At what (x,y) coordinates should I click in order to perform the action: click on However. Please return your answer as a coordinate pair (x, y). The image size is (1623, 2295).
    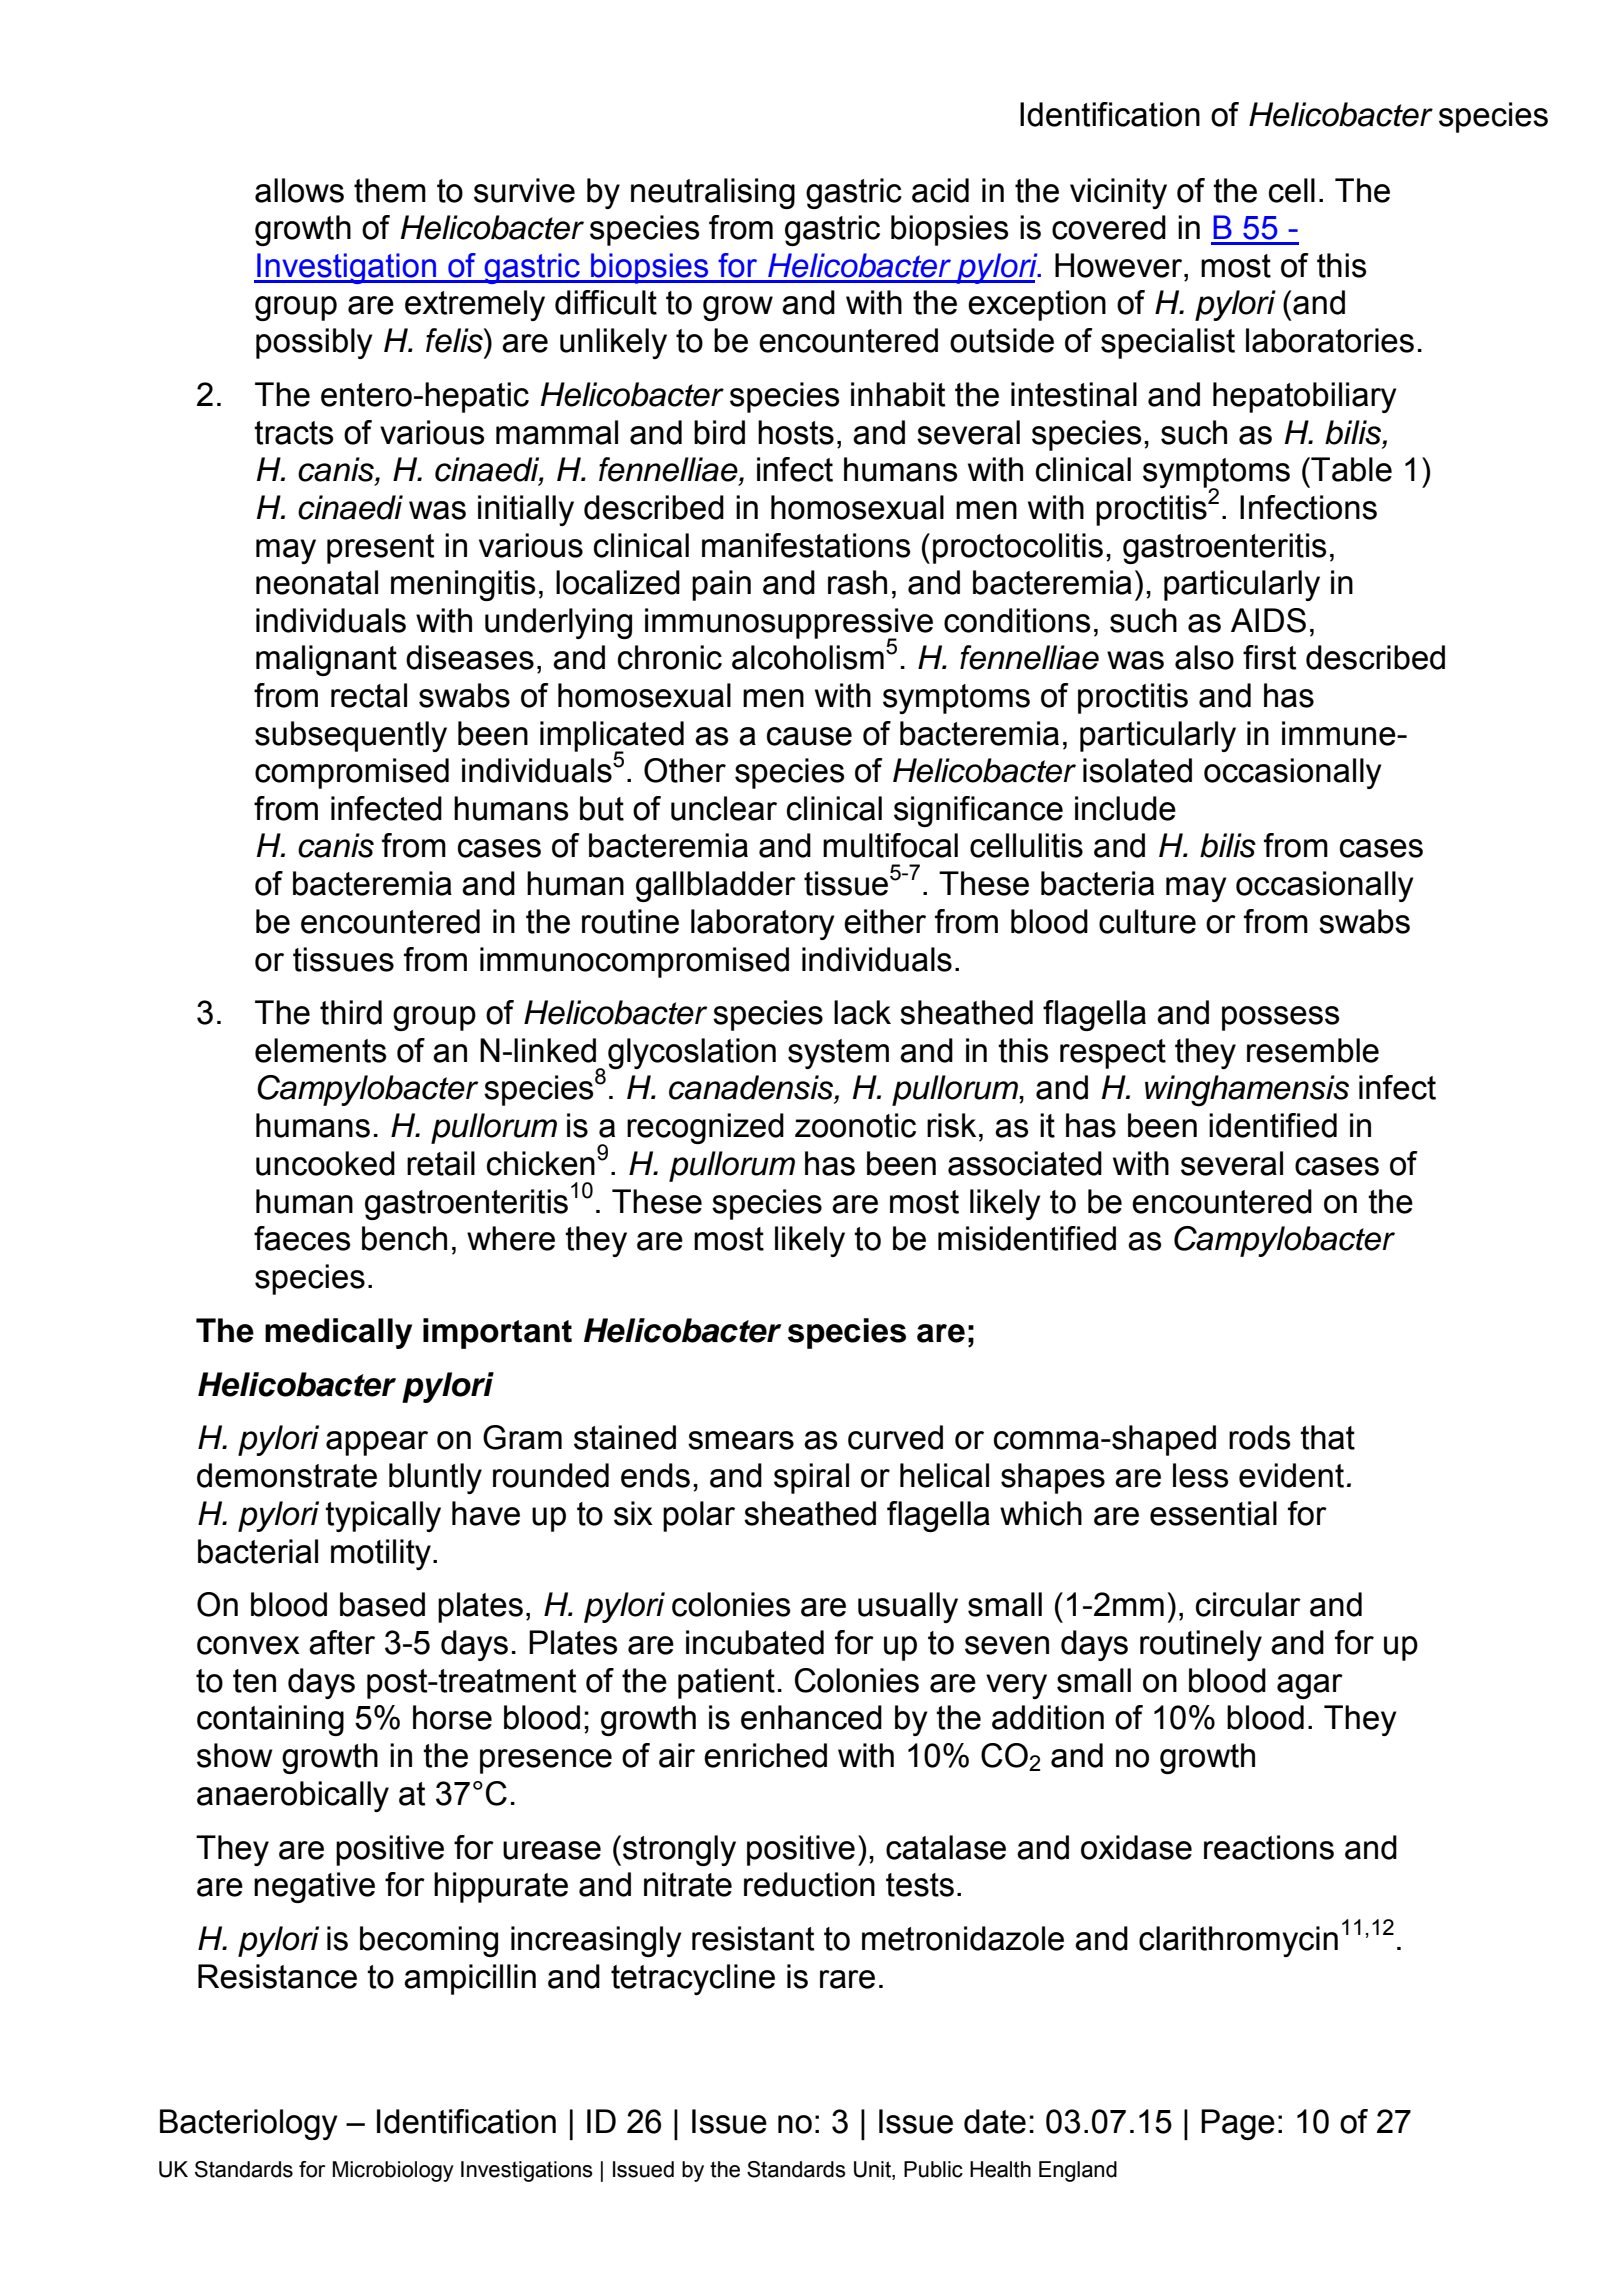
    Looking at the image, I should click on (1120, 265).
